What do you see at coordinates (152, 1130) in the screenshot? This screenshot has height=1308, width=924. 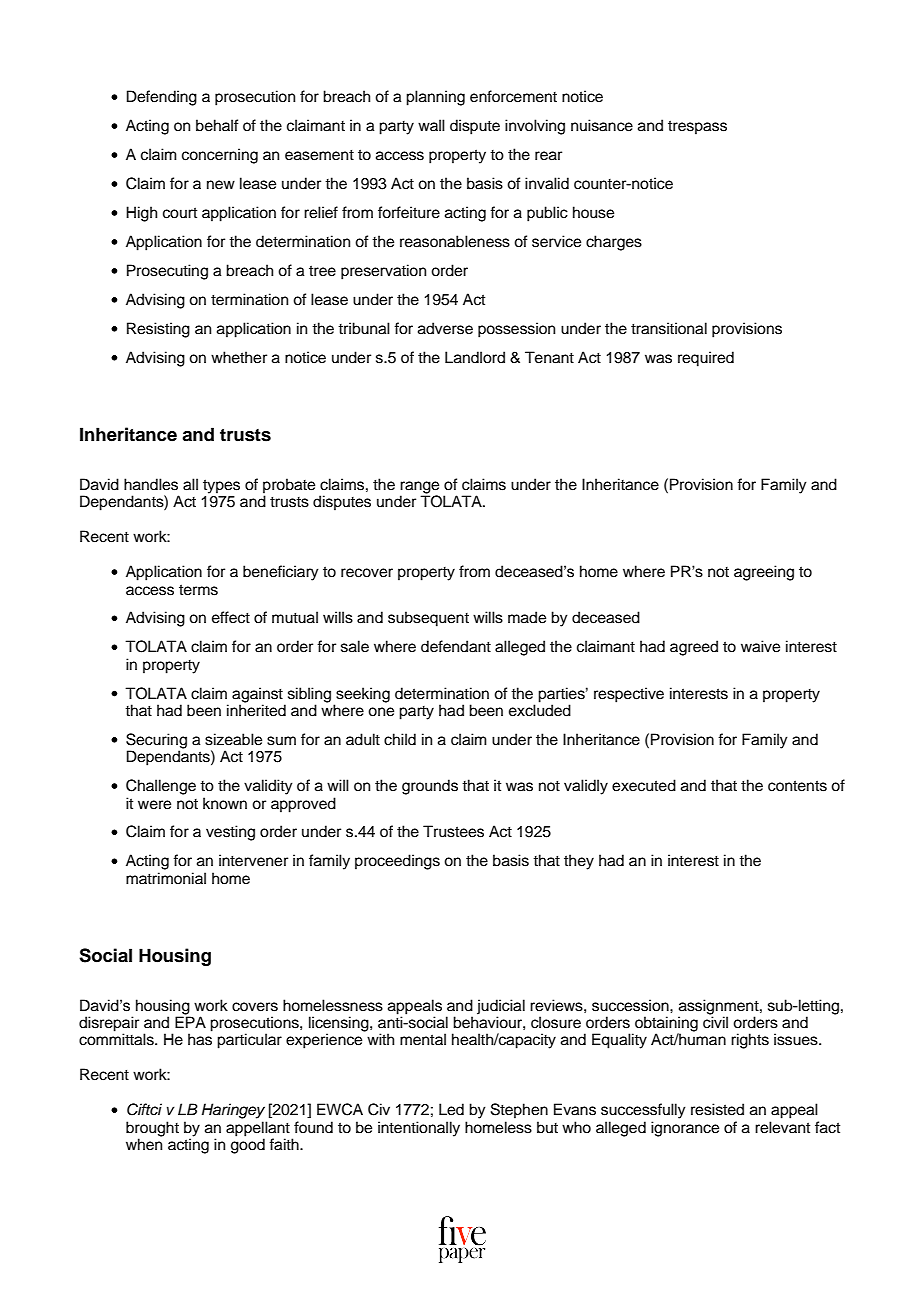 I see `brought` at bounding box center [152, 1130].
